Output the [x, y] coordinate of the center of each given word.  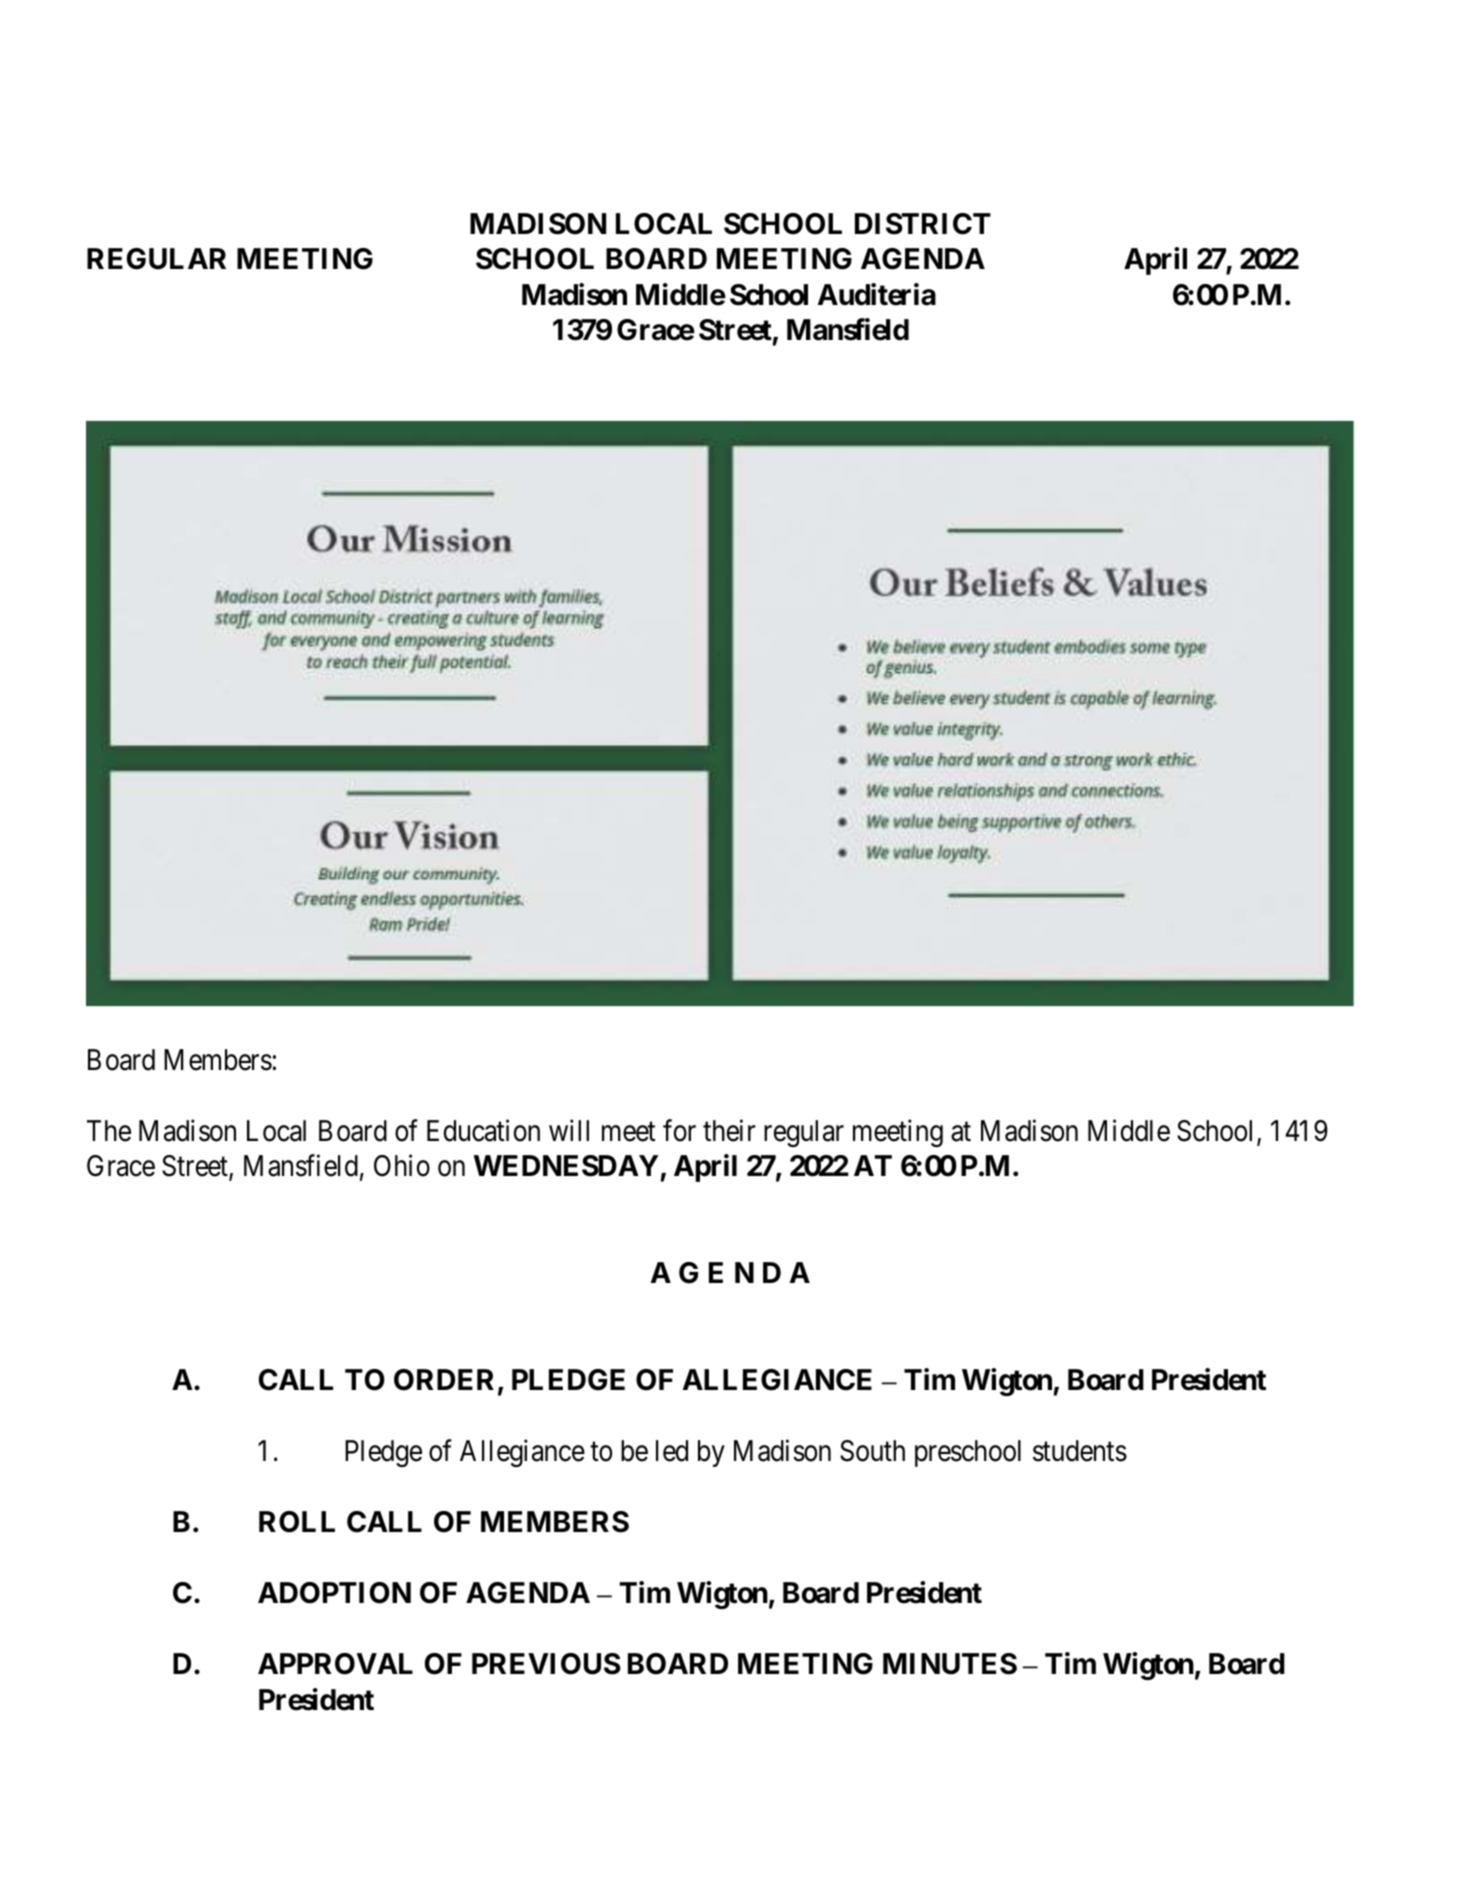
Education [483, 1130]
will [569, 1130]
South [872, 1451]
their [729, 1130]
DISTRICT [923, 224]
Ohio [402, 1166]
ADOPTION [334, 1593]
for [679, 1130]
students [1080, 1451]
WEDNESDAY [566, 1166]
